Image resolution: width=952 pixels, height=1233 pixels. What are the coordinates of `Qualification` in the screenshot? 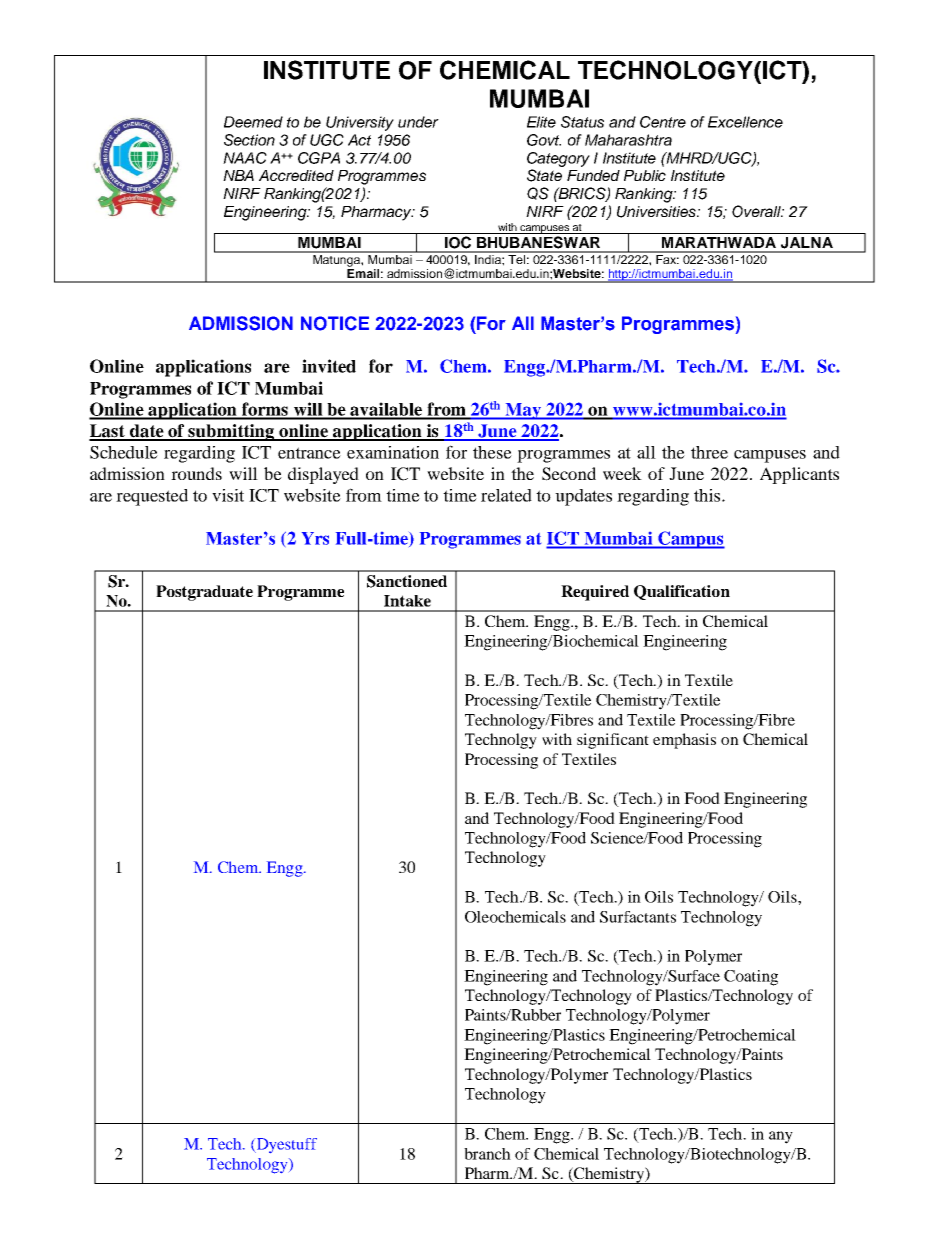 It's located at (682, 592).
